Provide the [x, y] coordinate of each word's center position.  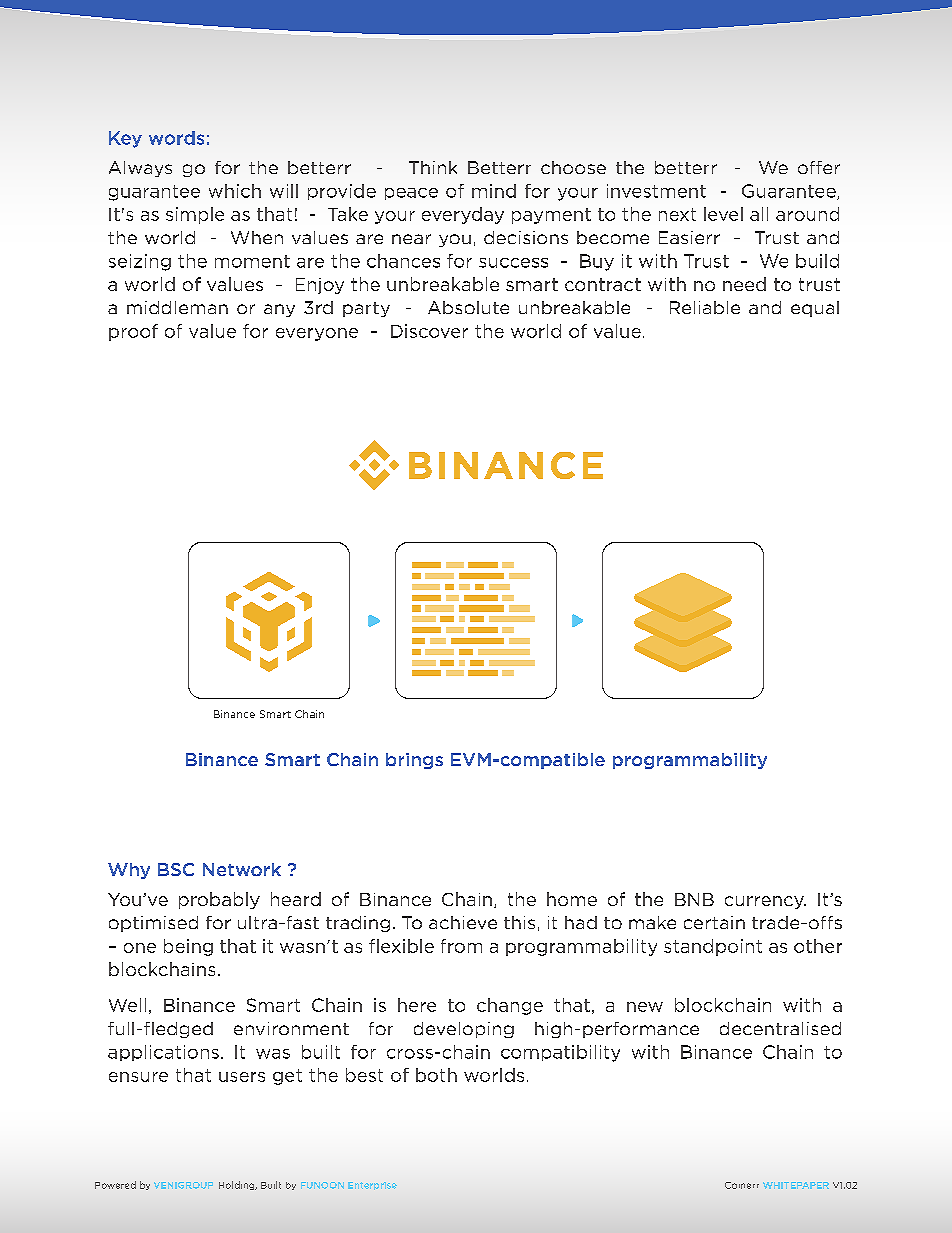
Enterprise [372, 1186]
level [723, 214]
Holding [238, 1185]
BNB [694, 899]
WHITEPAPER [796, 1185]
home [572, 899]
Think [433, 167]
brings [414, 761]
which [235, 191]
